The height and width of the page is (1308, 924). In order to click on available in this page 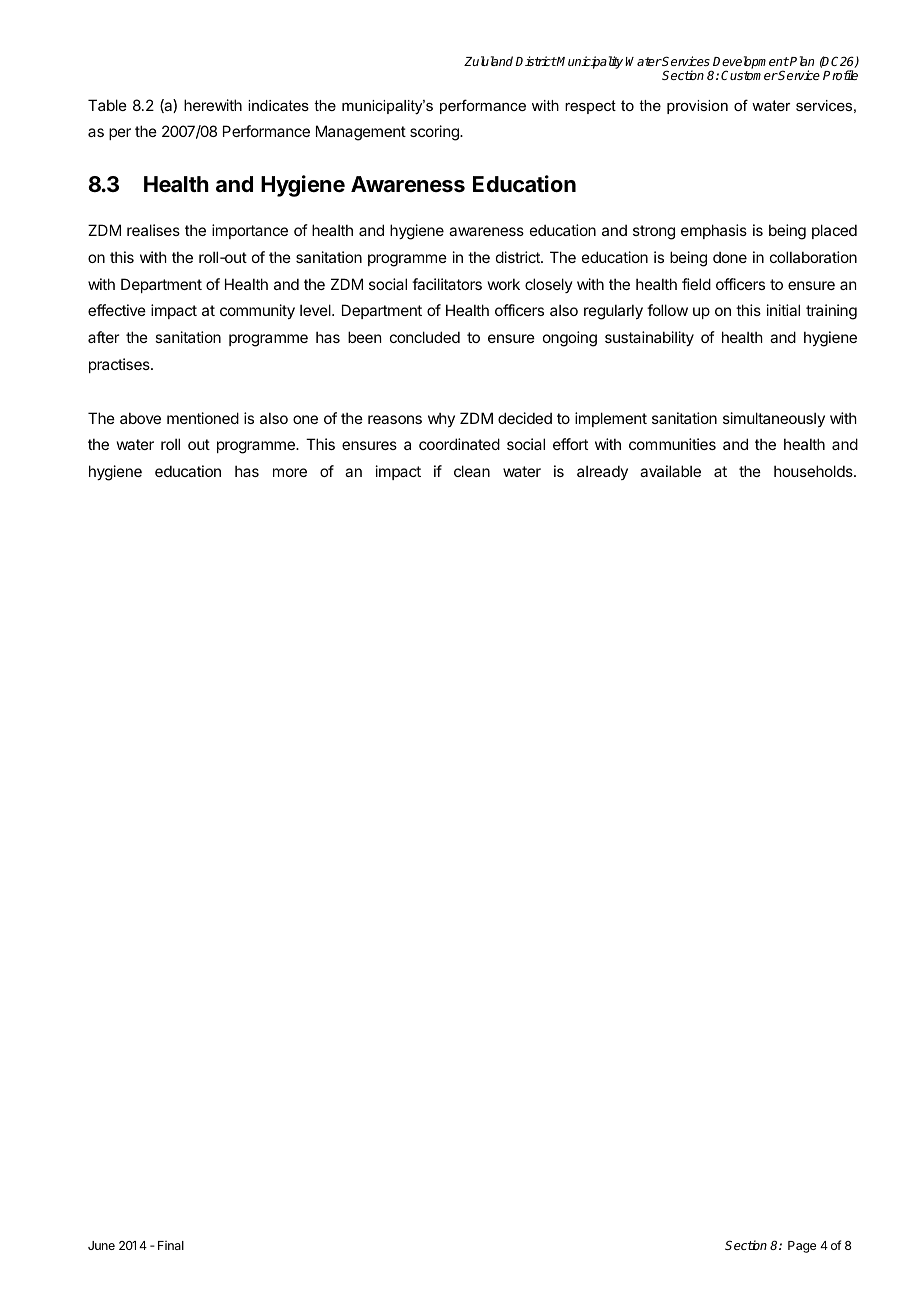, I will do `click(670, 471)`.
